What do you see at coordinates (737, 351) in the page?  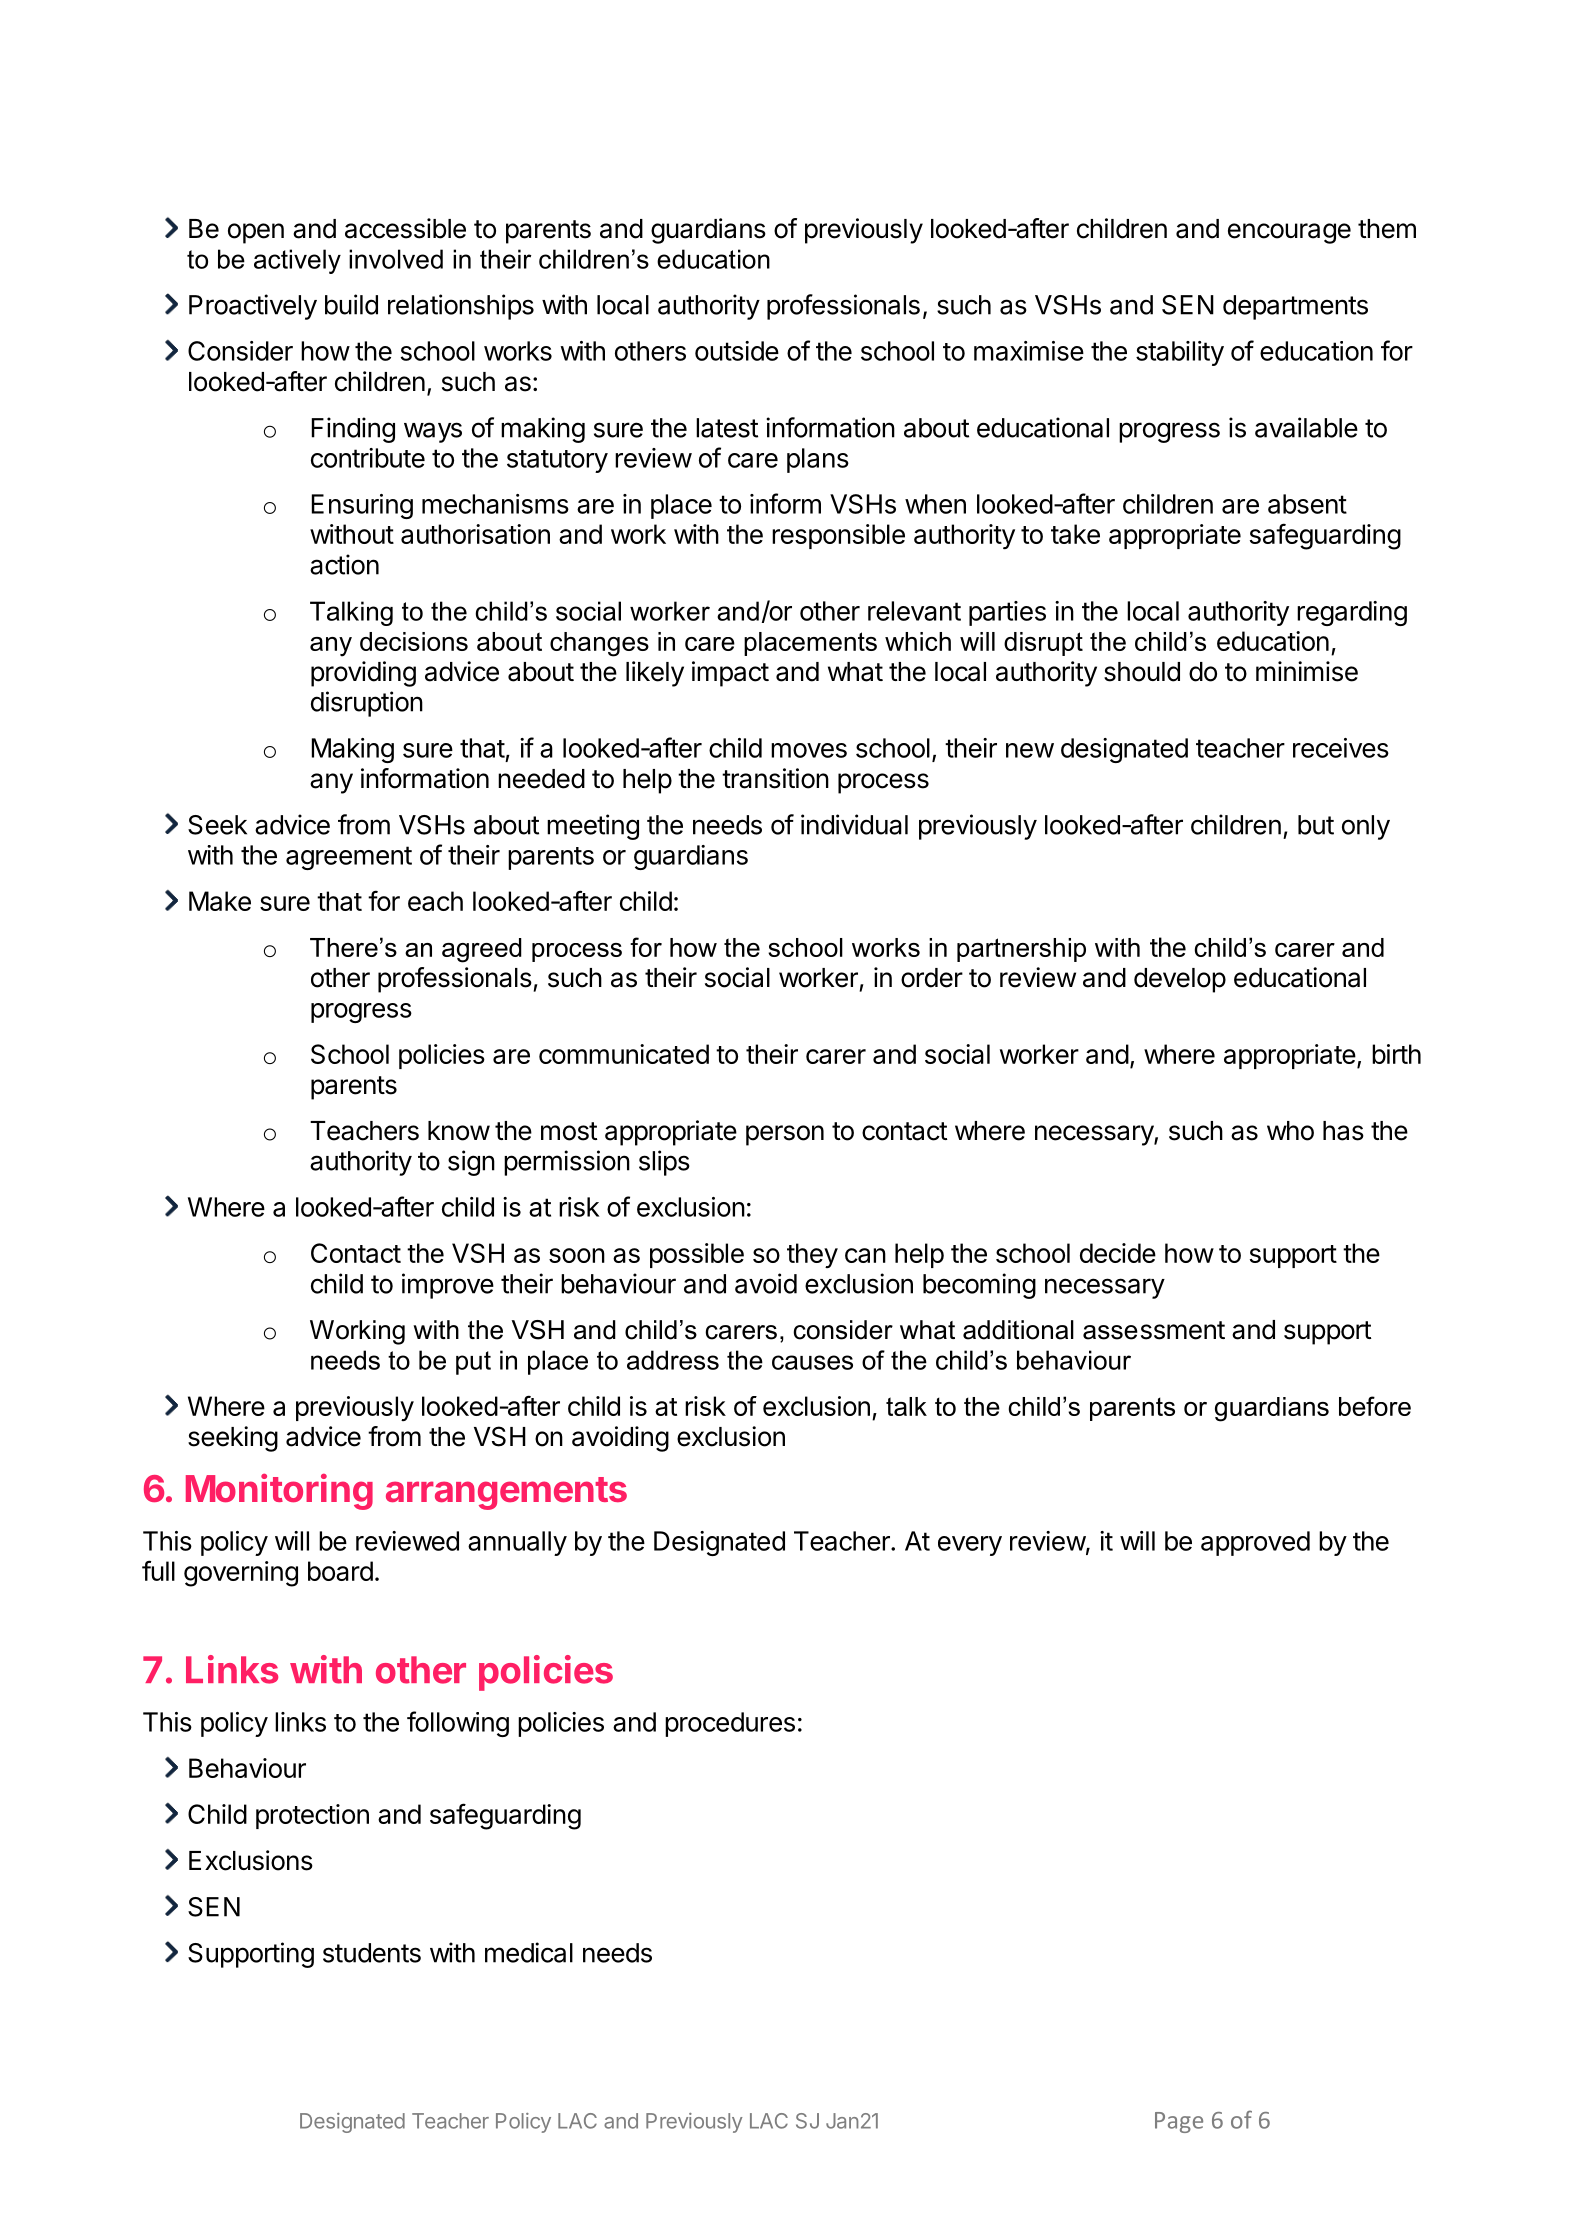 I see `outside` at bounding box center [737, 351].
